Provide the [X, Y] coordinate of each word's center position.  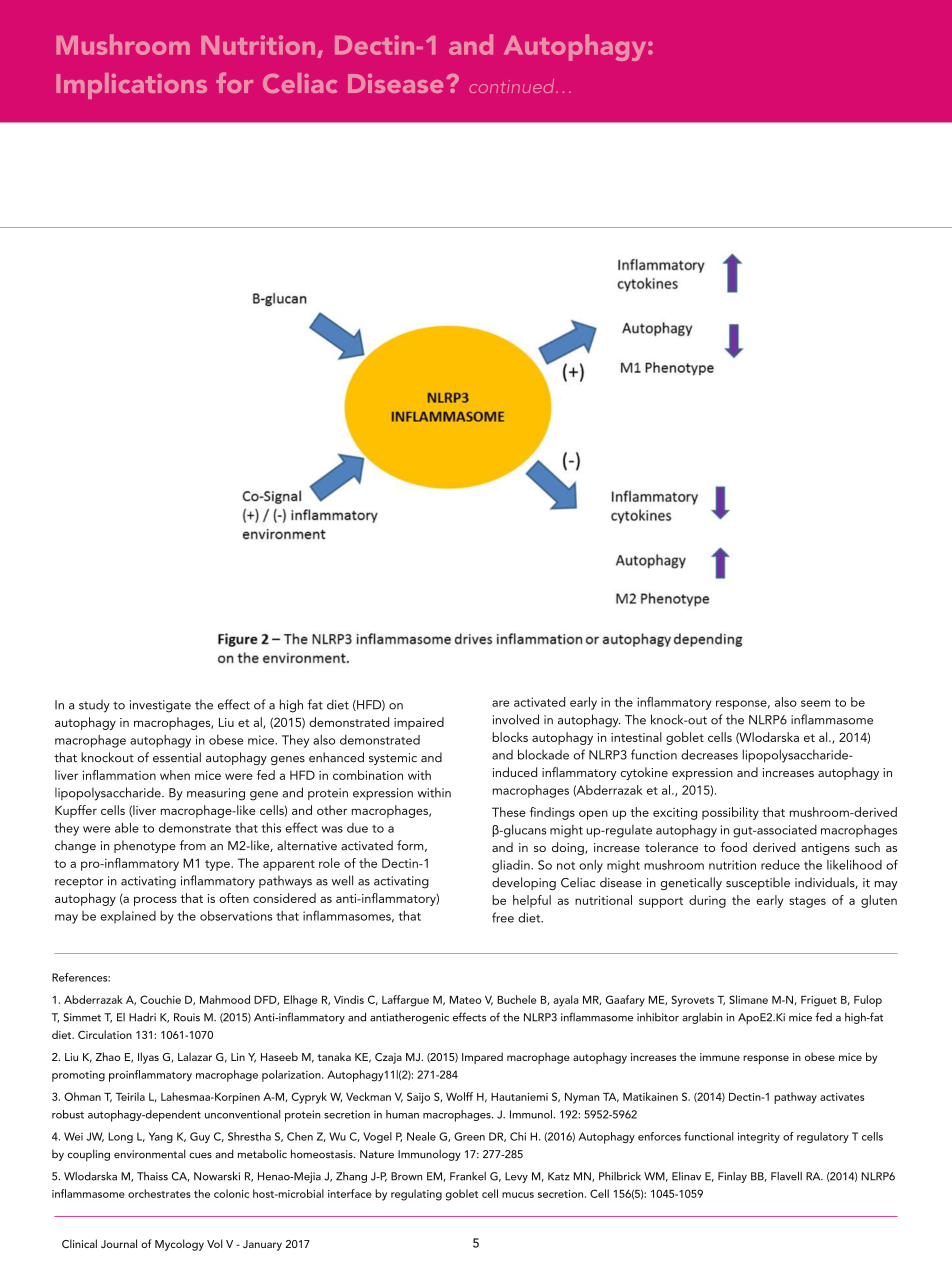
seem [815, 703]
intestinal [636, 737]
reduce [780, 865]
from [193, 845]
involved [516, 719]
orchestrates [159, 1193]
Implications [131, 86]
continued [513, 86]
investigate [160, 706]
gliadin [512, 866]
